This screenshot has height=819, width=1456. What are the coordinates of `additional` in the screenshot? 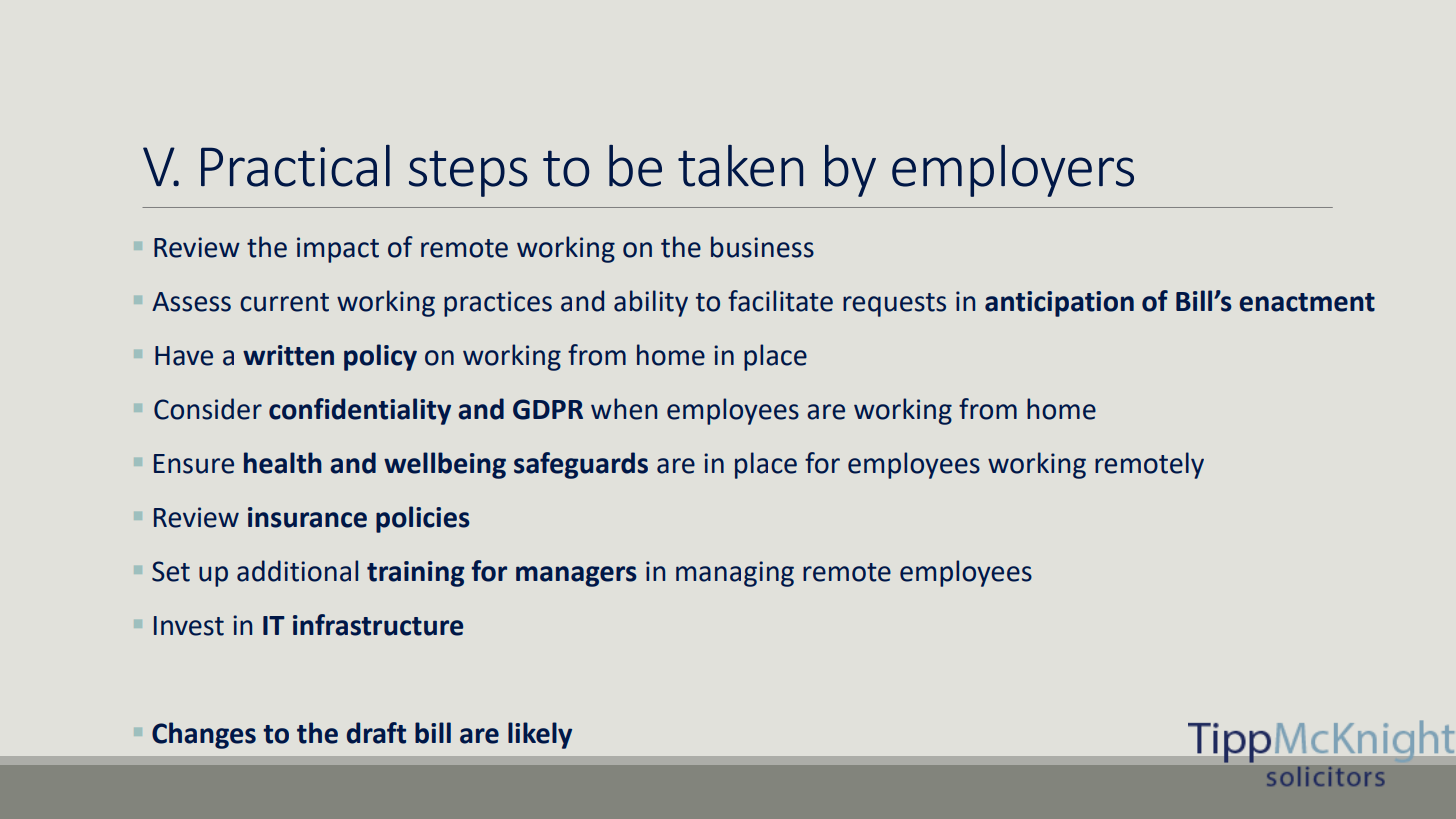 It's located at (297, 571).
